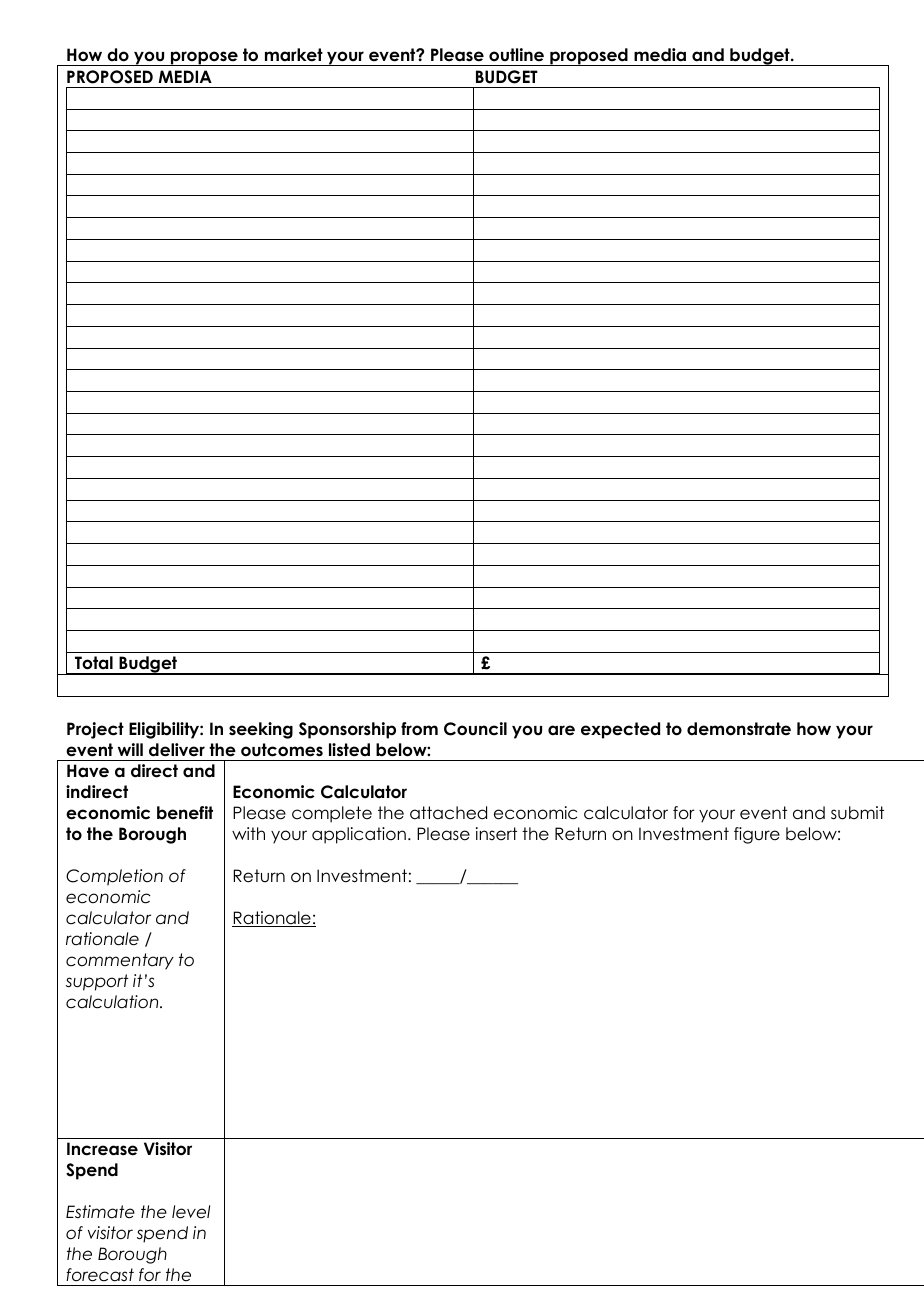  I want to click on deliver, so click(177, 750).
